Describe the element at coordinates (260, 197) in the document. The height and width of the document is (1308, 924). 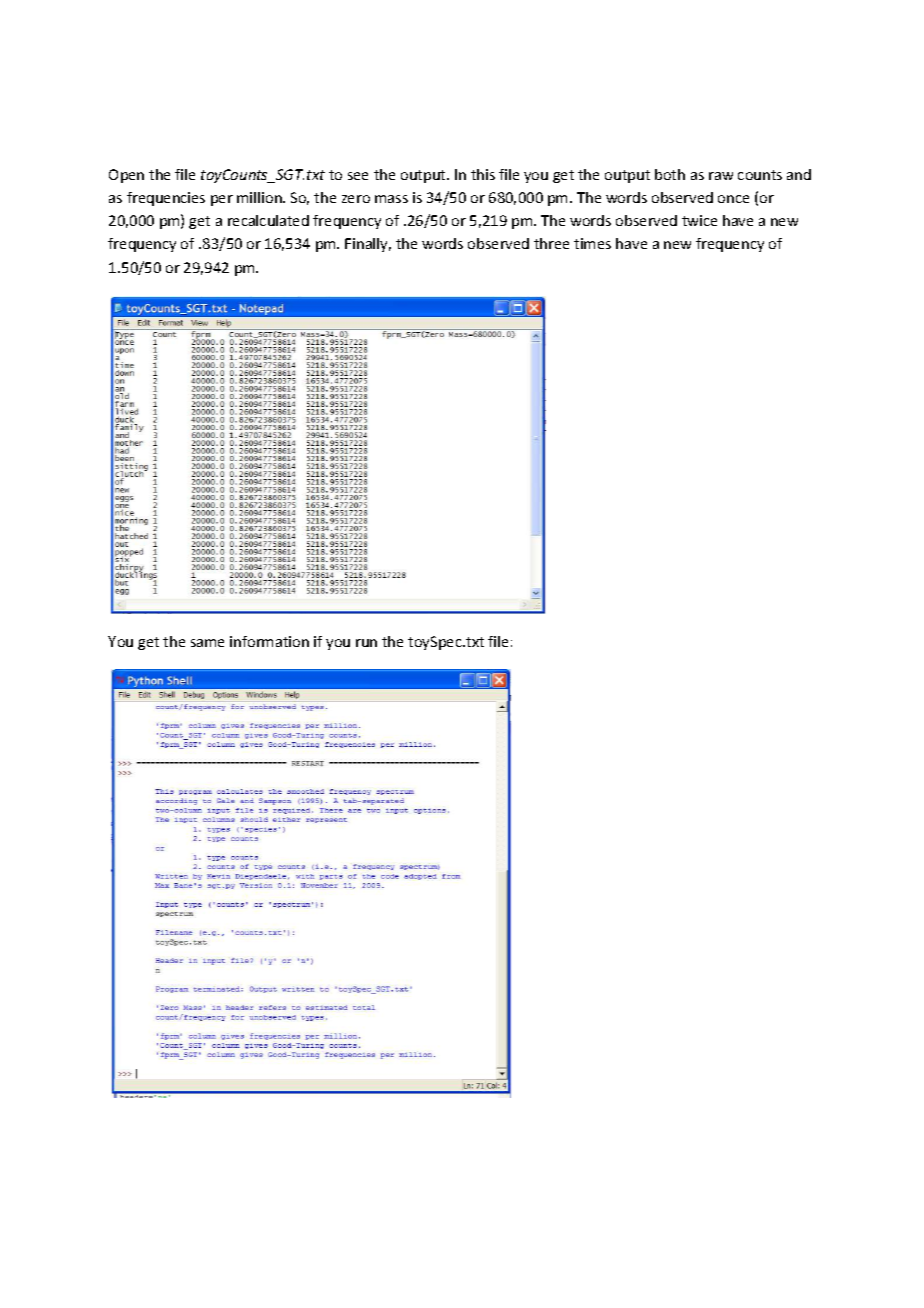
I see `million` at that location.
